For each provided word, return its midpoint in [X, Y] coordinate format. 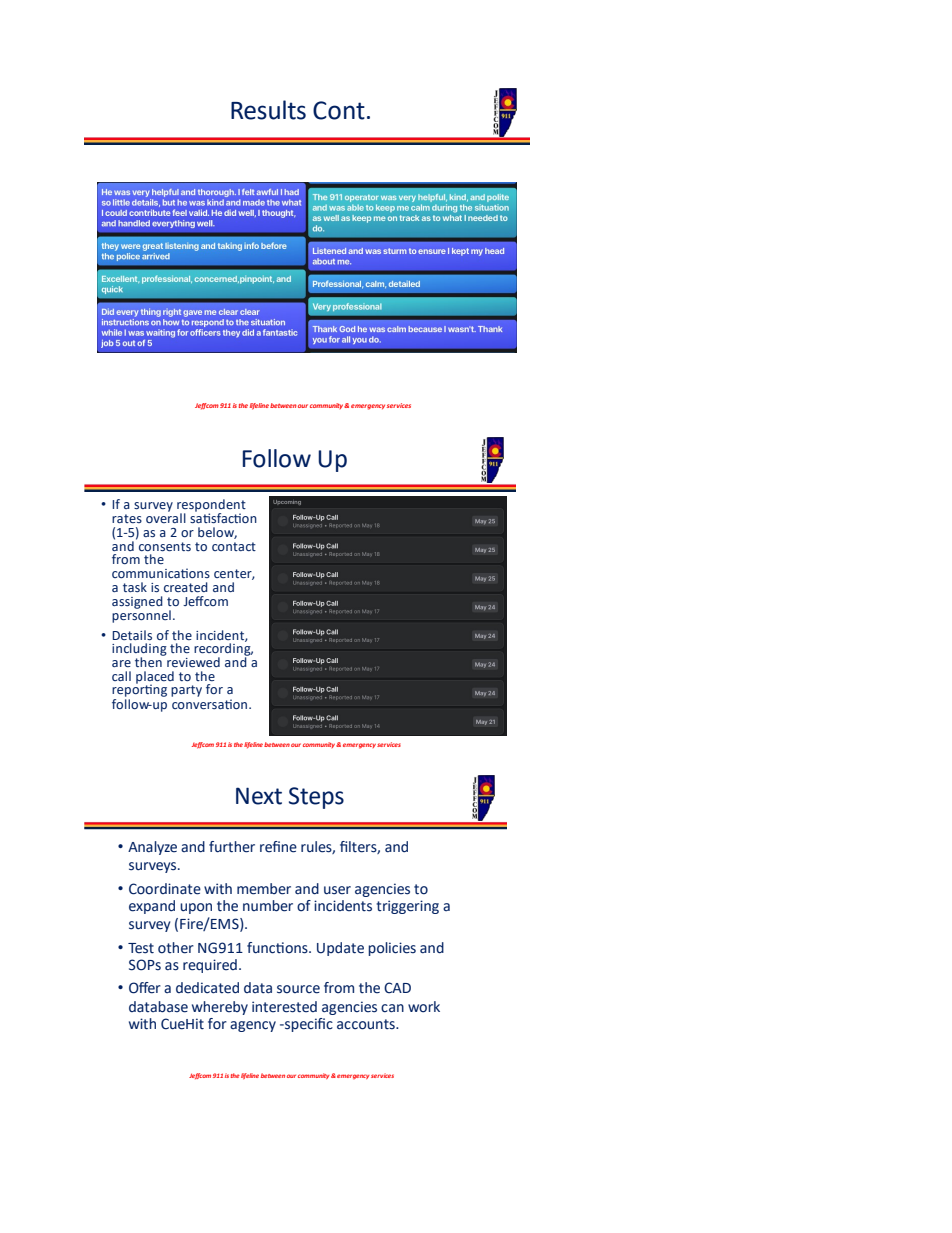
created [186, 587]
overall [166, 517]
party [186, 691]
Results [268, 110]
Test [141, 948]
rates [127, 518]
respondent [211, 506]
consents [165, 546]
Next [259, 796]
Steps [316, 798]
